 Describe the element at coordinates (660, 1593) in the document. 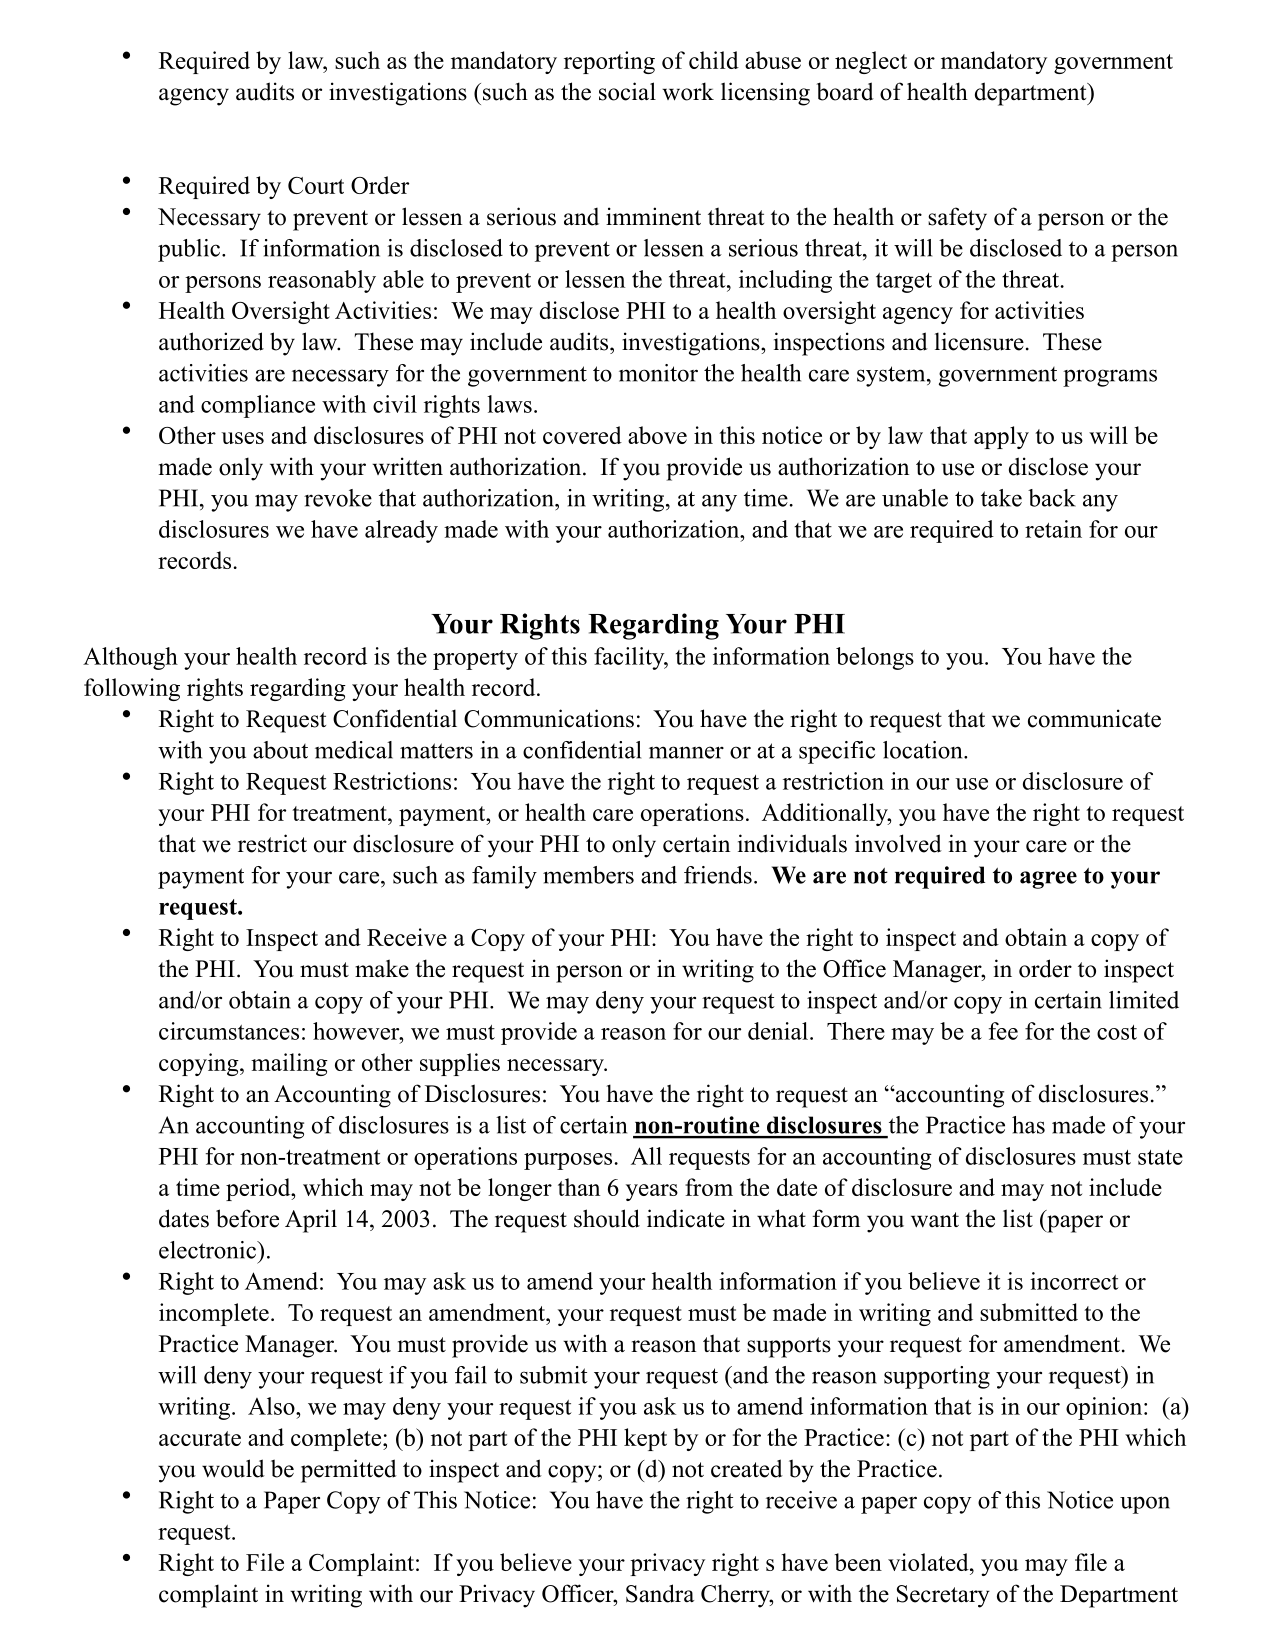

I see `Sandra` at that location.
